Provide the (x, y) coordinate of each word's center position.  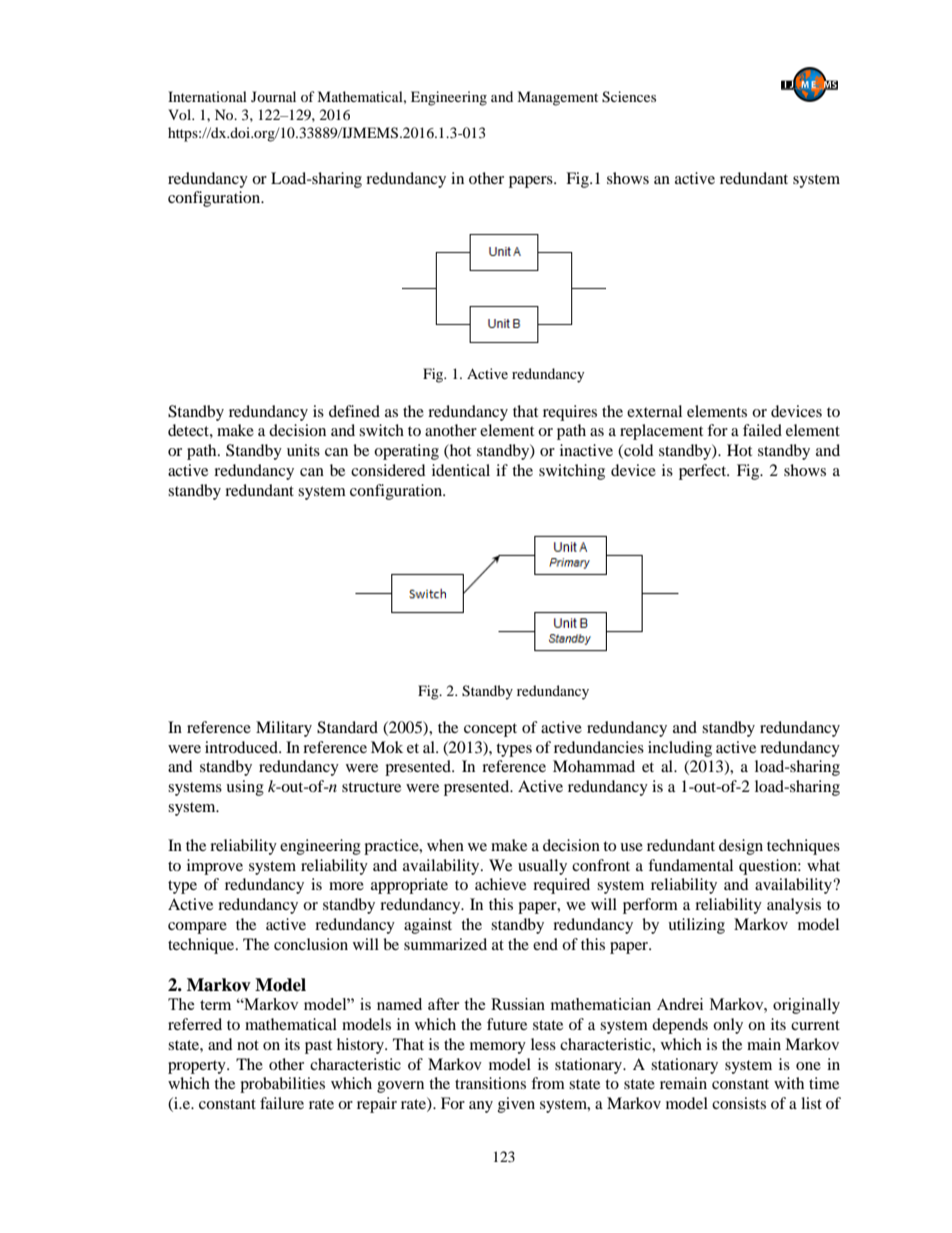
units (303, 450)
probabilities (282, 1085)
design (741, 847)
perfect (704, 472)
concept (490, 730)
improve (215, 867)
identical (461, 470)
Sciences (629, 97)
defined (354, 411)
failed (762, 430)
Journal (273, 96)
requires (570, 413)
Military (284, 729)
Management (557, 98)
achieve (500, 884)
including (680, 749)
